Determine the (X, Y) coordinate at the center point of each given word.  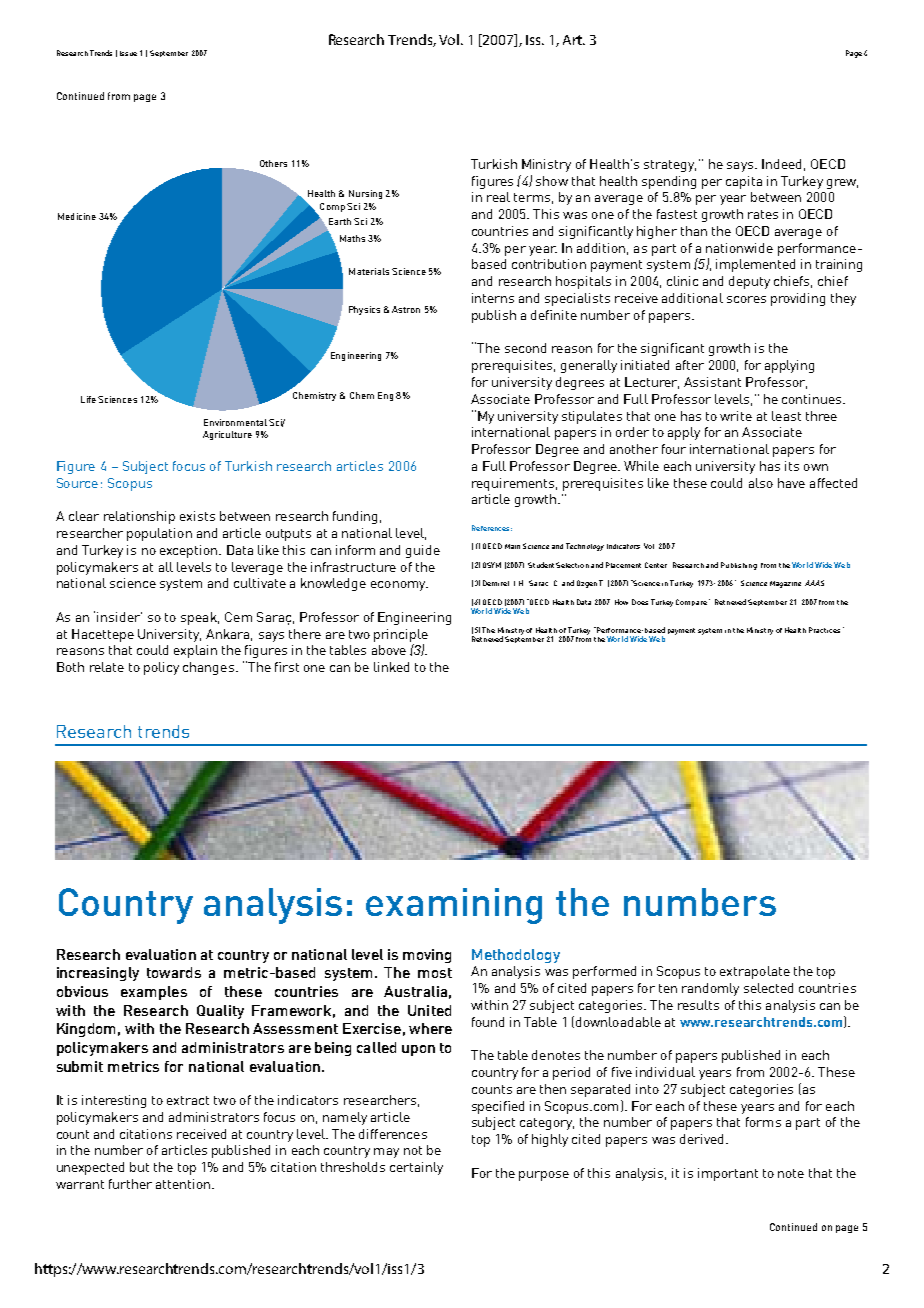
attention (183, 1184)
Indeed (781, 164)
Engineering (414, 618)
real (498, 197)
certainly (416, 1168)
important (728, 1174)
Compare (691, 602)
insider (119, 617)
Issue (128, 53)
